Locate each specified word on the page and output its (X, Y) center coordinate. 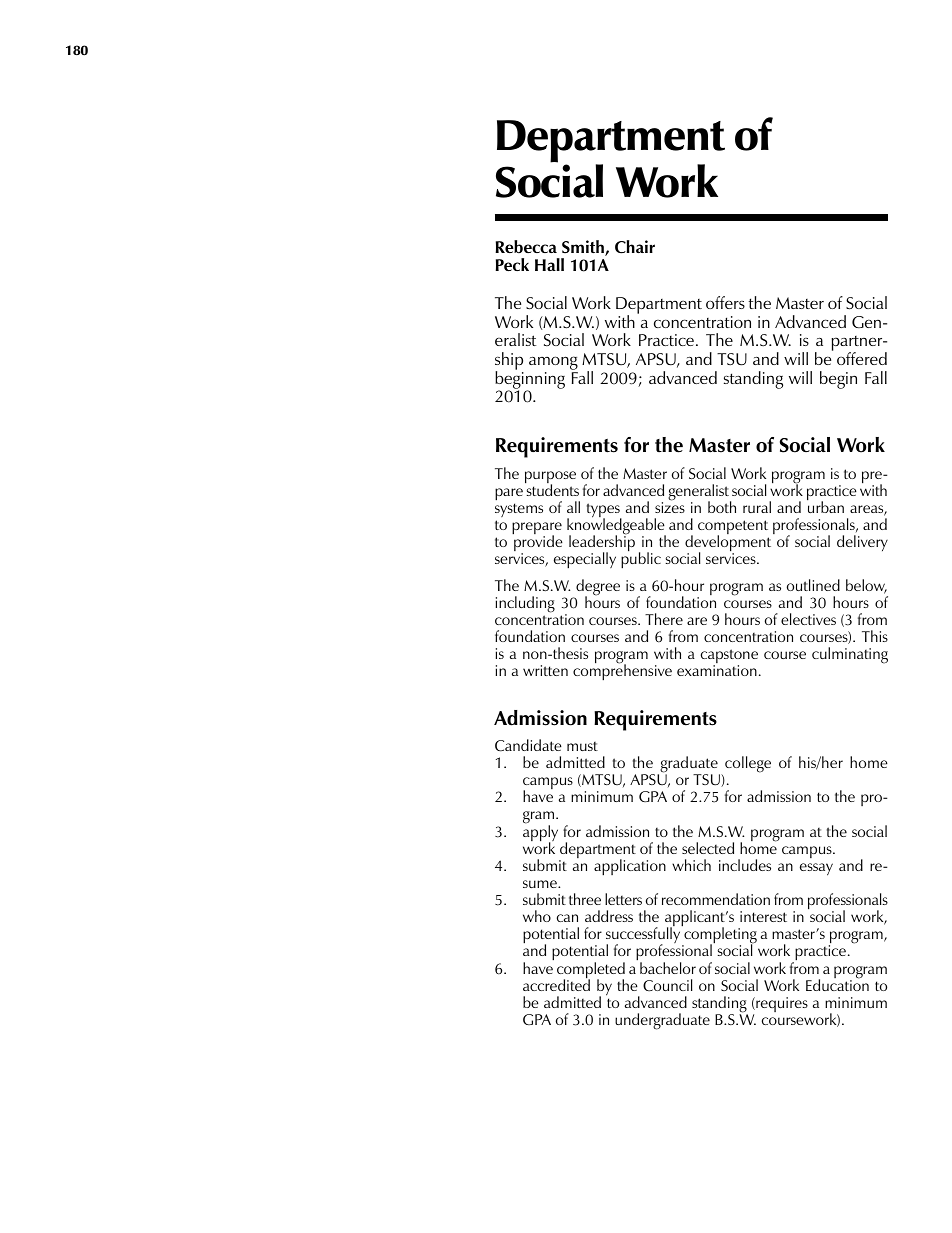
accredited (556, 984)
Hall (549, 264)
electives (808, 619)
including (525, 604)
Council (667, 985)
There (664, 619)
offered (862, 358)
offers (725, 302)
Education (837, 984)
